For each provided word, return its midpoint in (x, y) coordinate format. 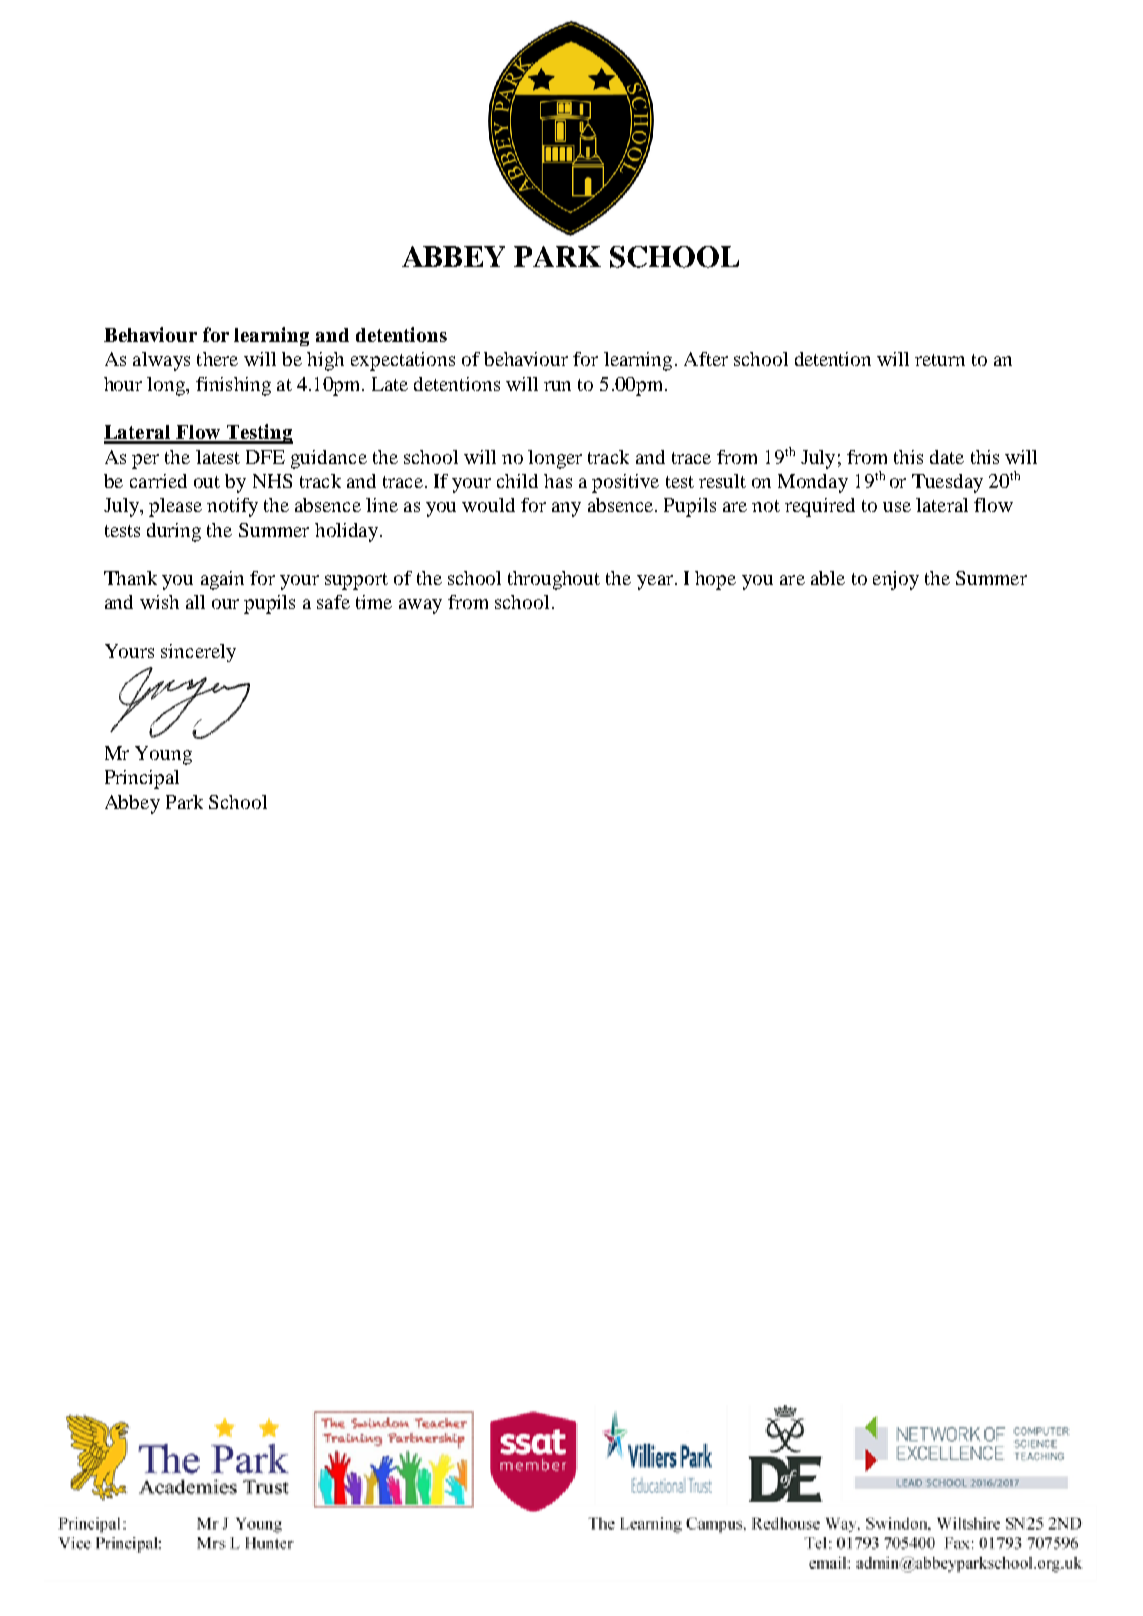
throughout (554, 580)
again (222, 580)
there (217, 359)
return (940, 360)
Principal (142, 779)
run (557, 386)
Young (163, 755)
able (828, 578)
